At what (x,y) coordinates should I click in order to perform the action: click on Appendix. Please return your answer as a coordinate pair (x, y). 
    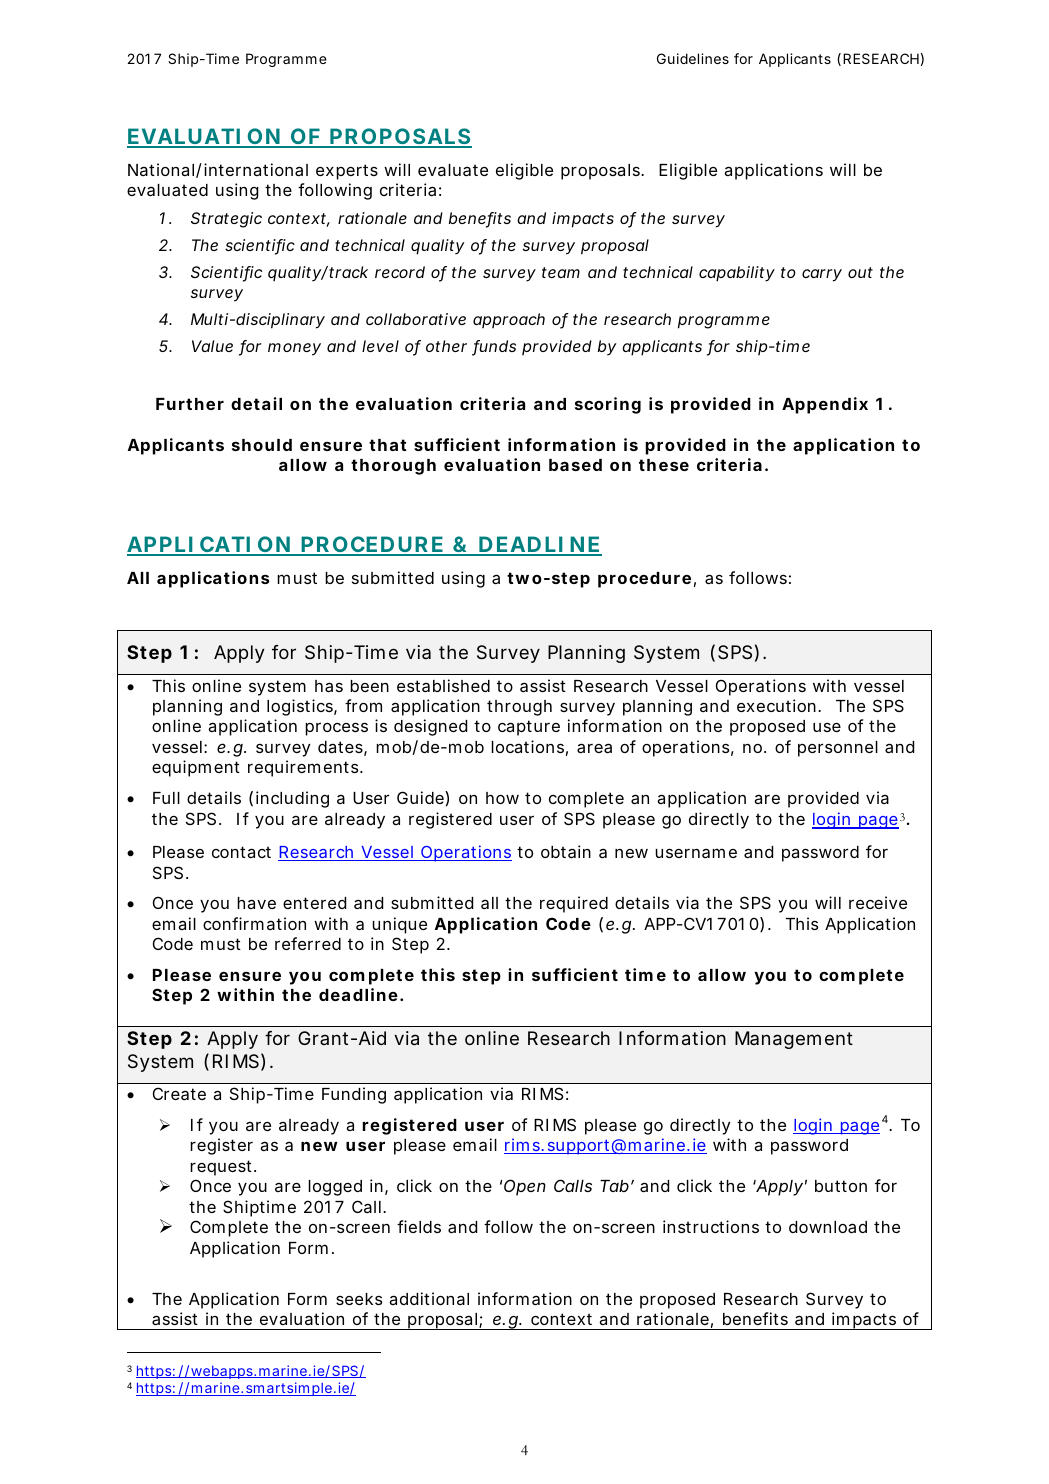
    Looking at the image, I should click on (825, 405).
